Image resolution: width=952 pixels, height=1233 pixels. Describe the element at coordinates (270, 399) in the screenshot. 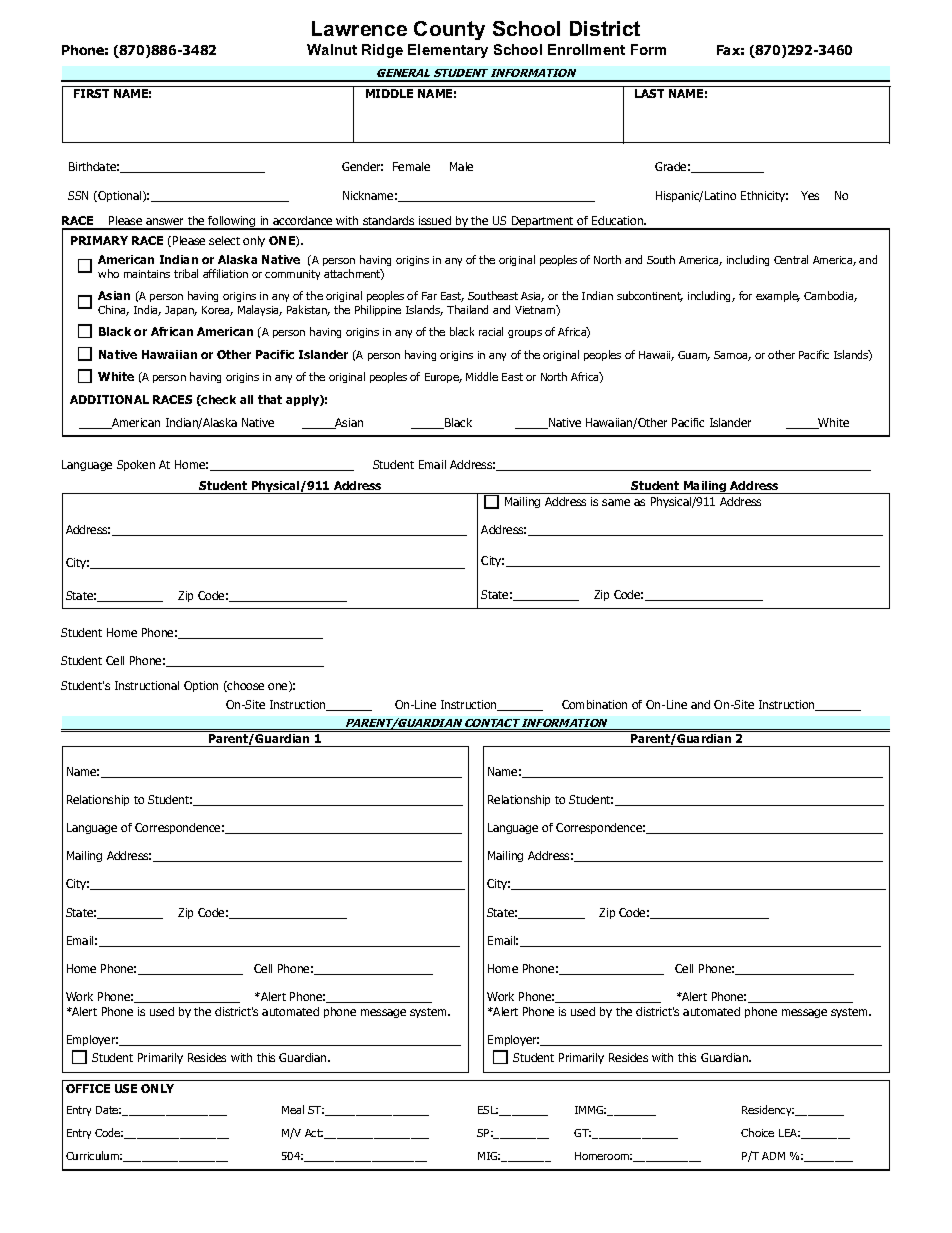

I see `that` at that location.
